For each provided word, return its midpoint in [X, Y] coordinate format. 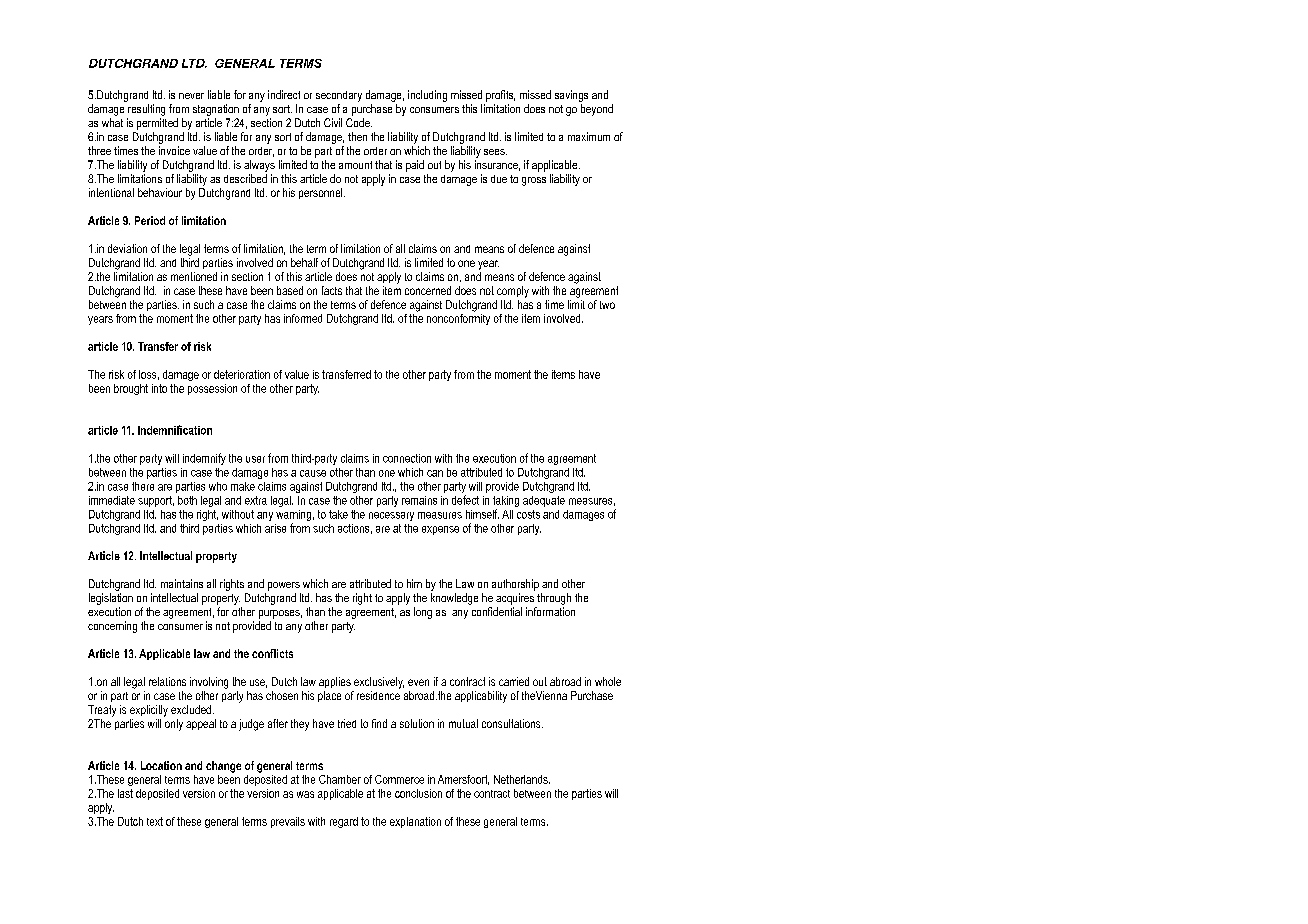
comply [513, 292]
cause [313, 473]
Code [359, 122]
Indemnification [175, 430]
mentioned [194, 276]
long [423, 613]
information [550, 611]
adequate [544, 501]
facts [332, 290]
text [155, 821]
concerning [112, 627]
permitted [157, 124]
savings [571, 96]
